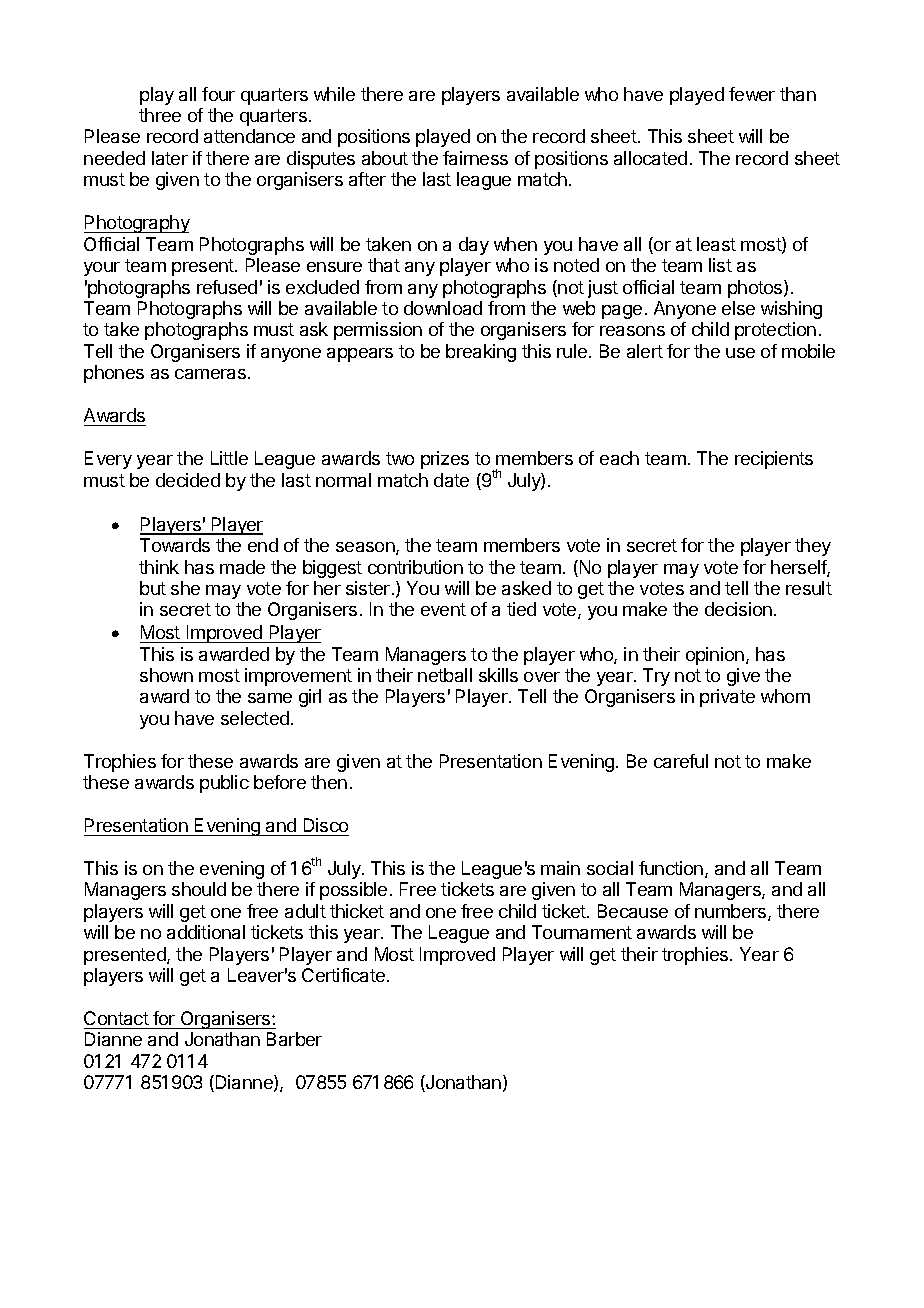 The width and height of the document is (924, 1308). Describe the element at coordinates (738, 609) in the document. I see `decision` at that location.
